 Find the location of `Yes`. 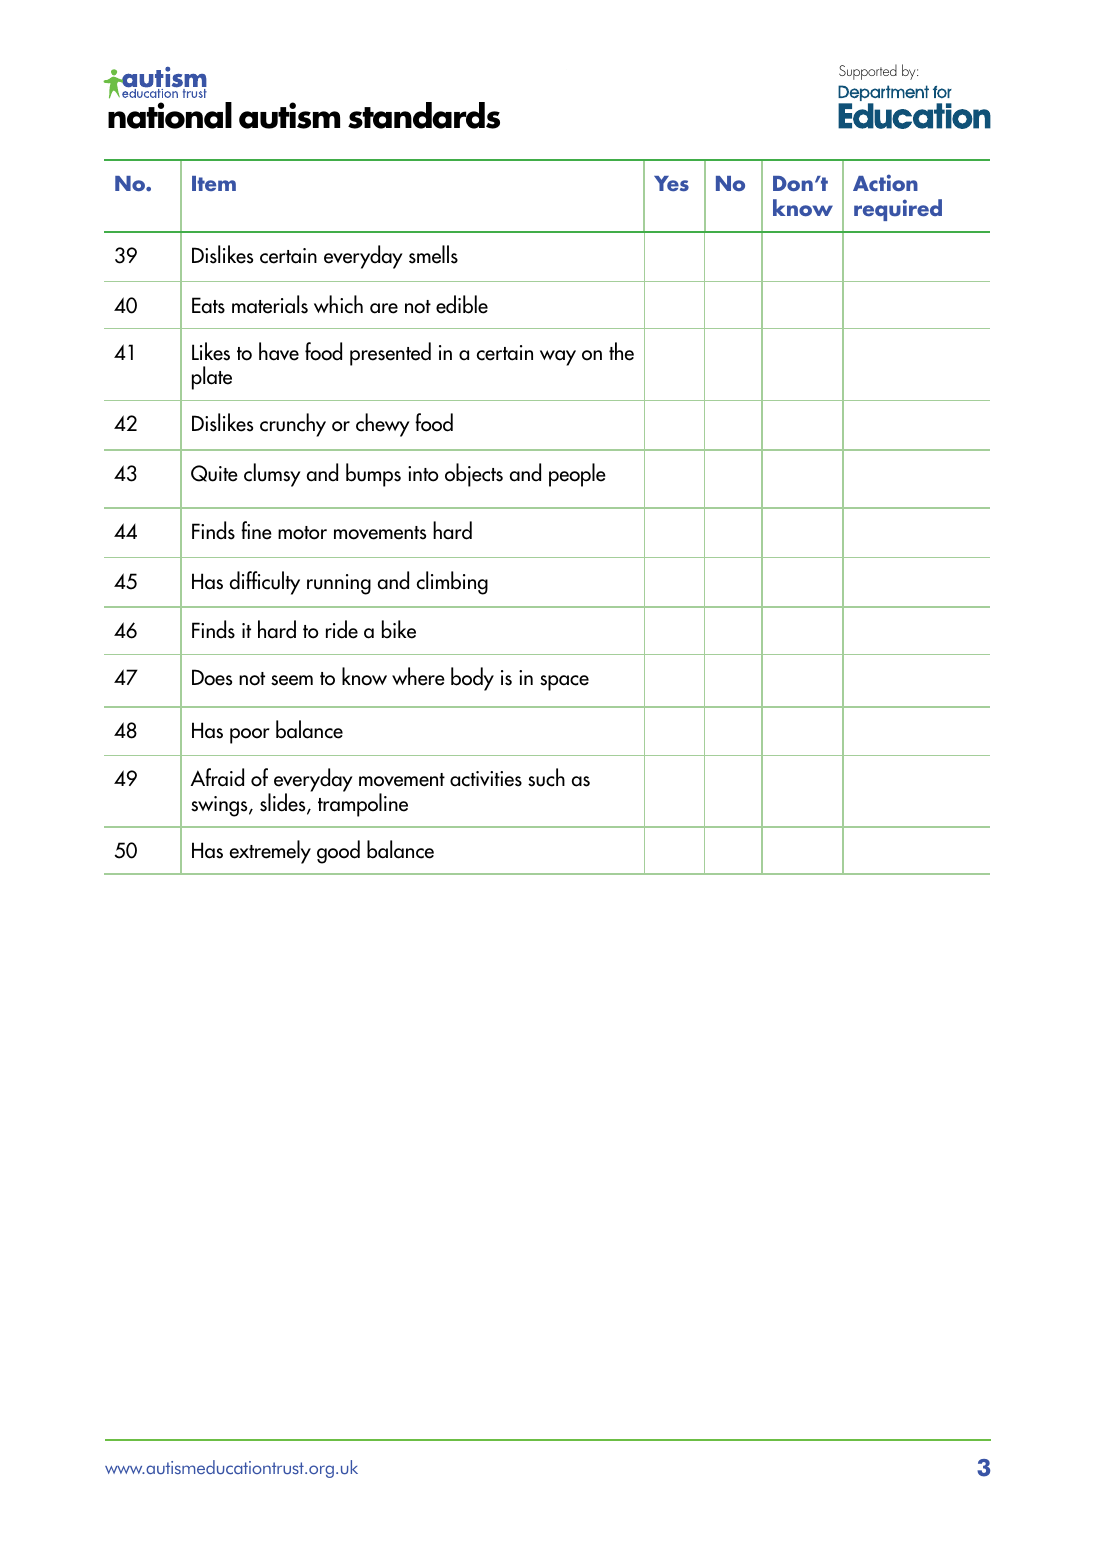

Yes is located at coordinates (671, 183).
